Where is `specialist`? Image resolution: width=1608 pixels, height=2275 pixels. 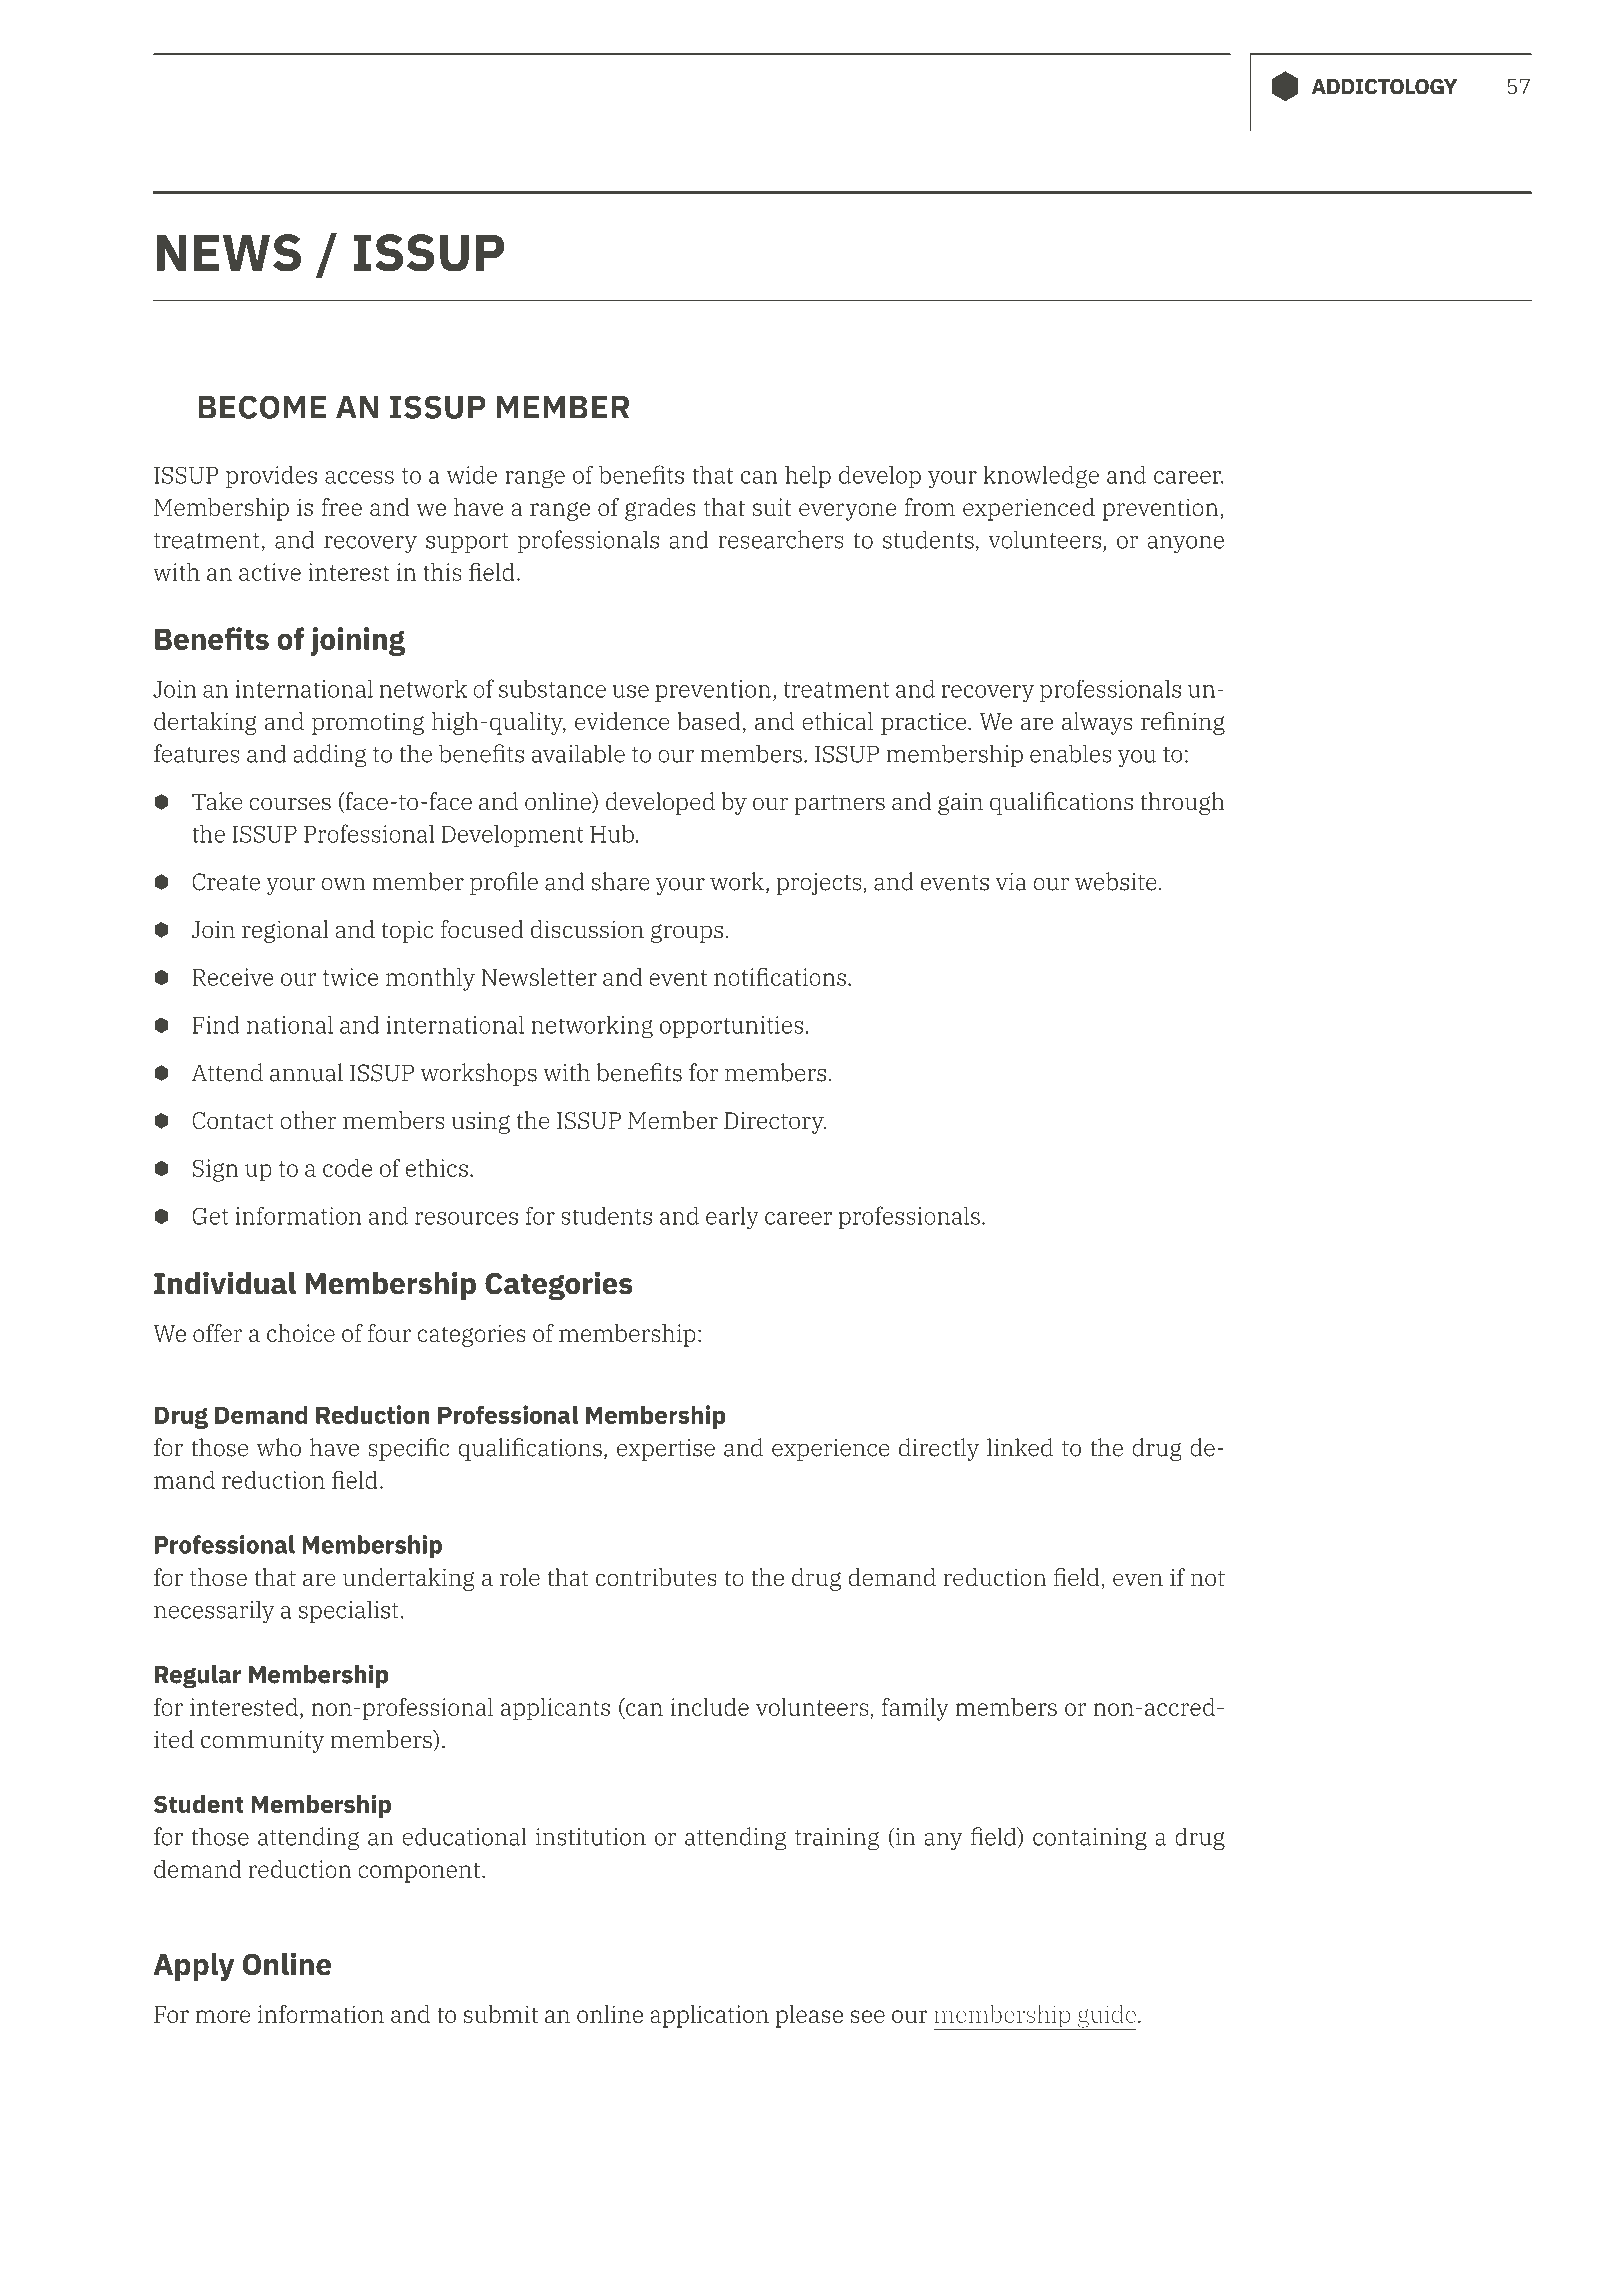
specialist is located at coordinates (349, 1611).
